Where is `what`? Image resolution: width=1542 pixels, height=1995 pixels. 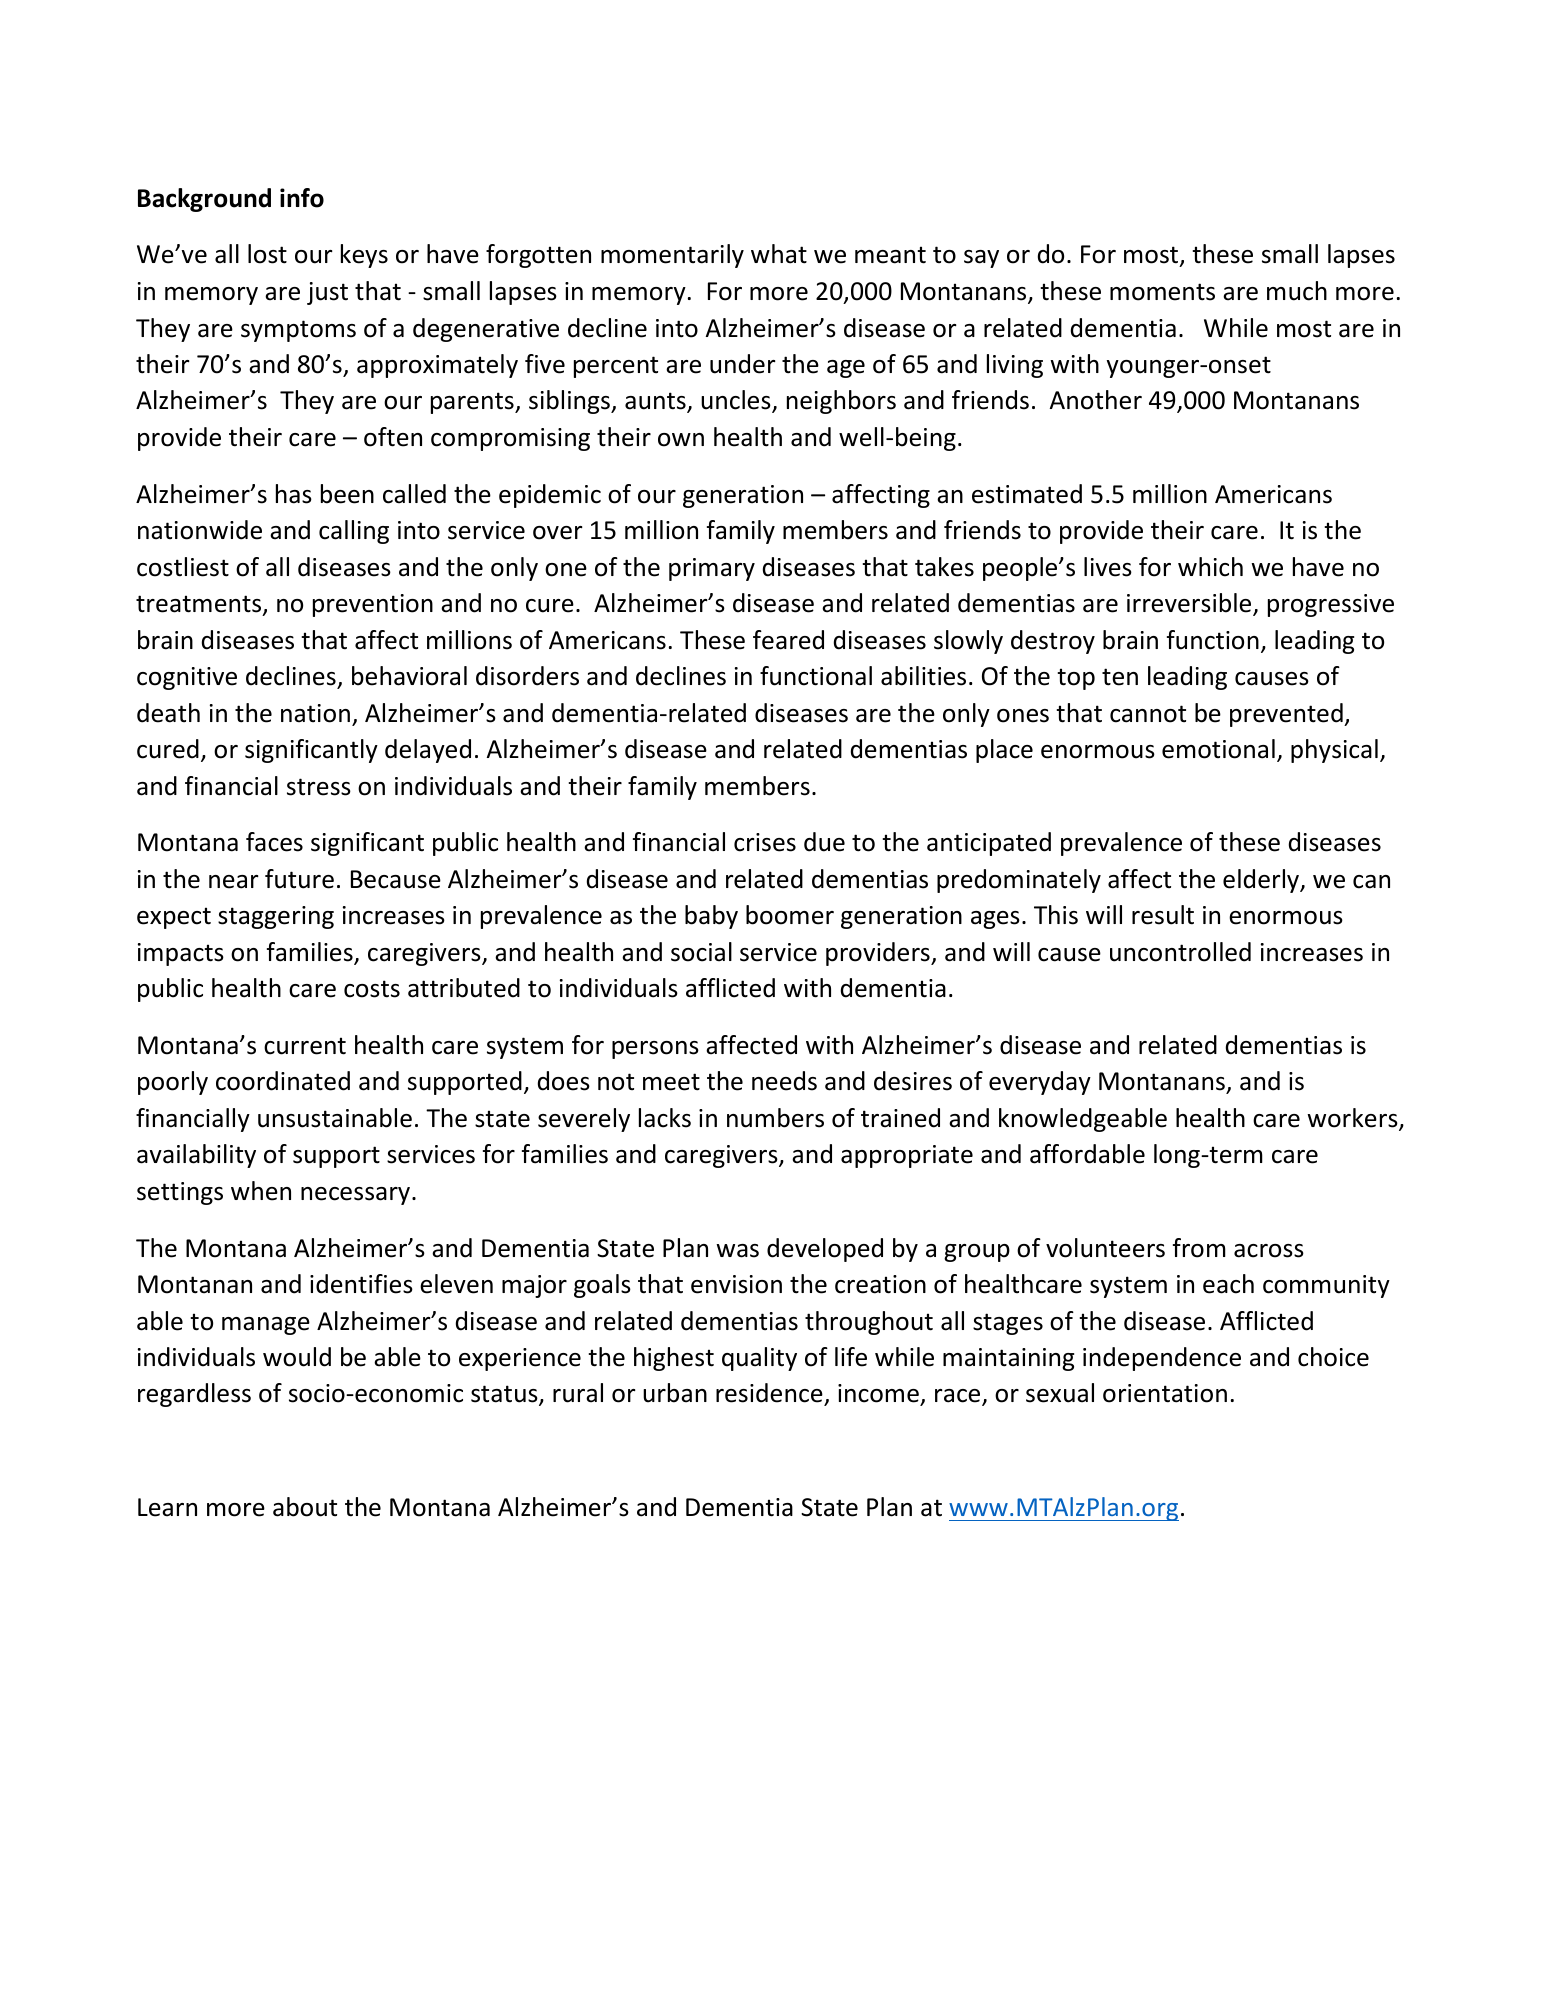 what is located at coordinates (779, 254).
